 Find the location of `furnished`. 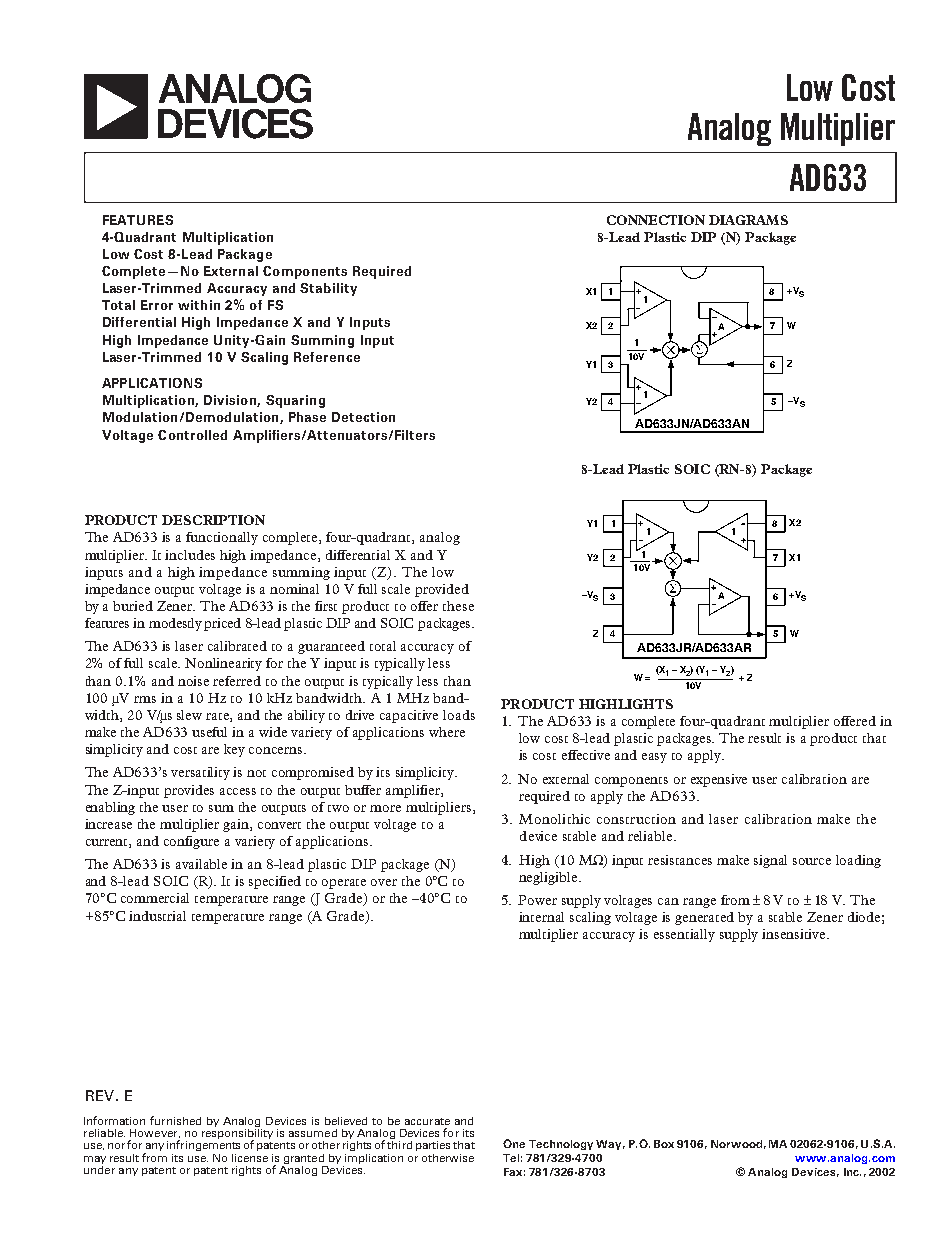

furnished is located at coordinates (175, 1120).
